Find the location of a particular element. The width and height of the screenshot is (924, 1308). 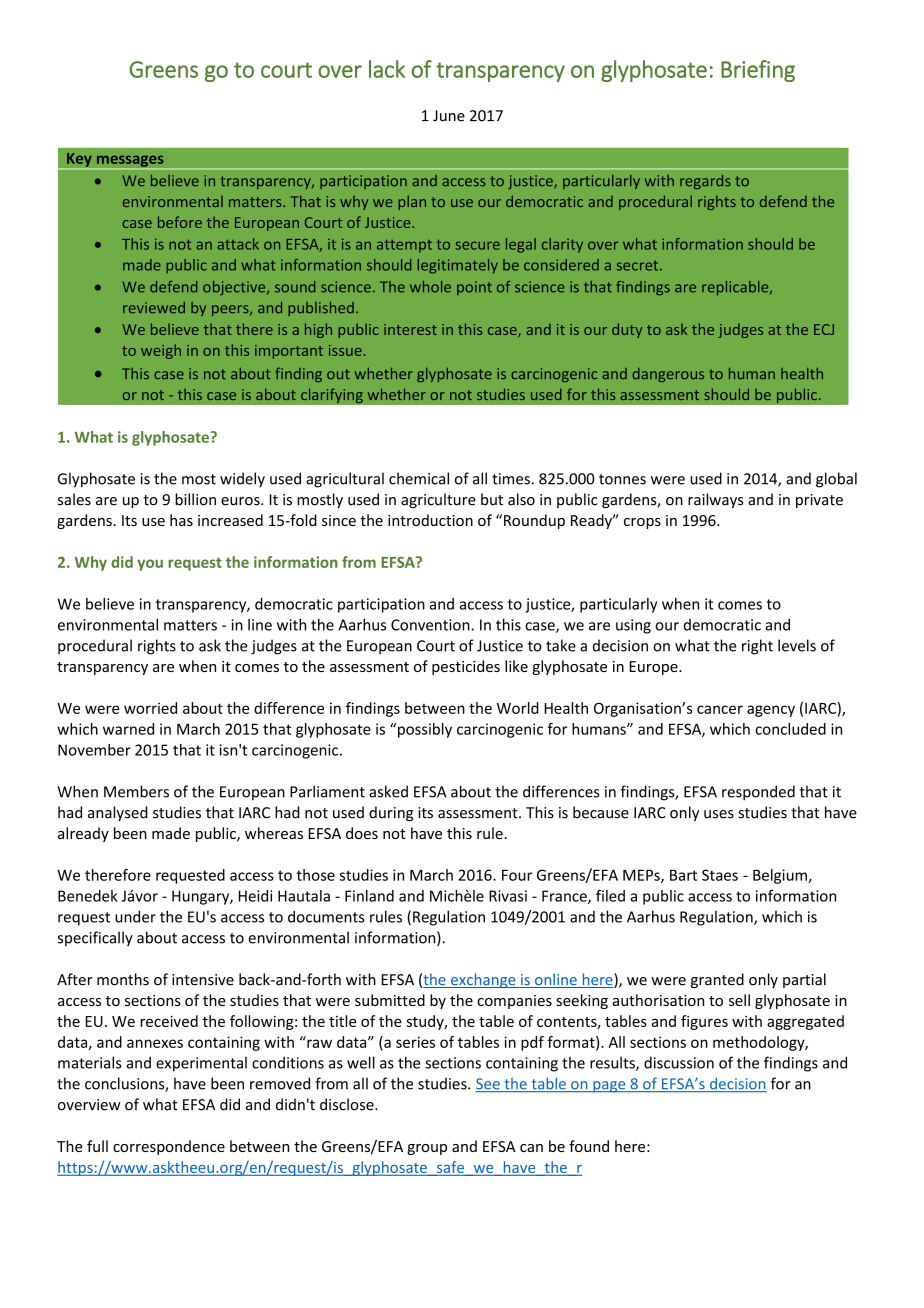

Convention is located at coordinates (431, 625).
